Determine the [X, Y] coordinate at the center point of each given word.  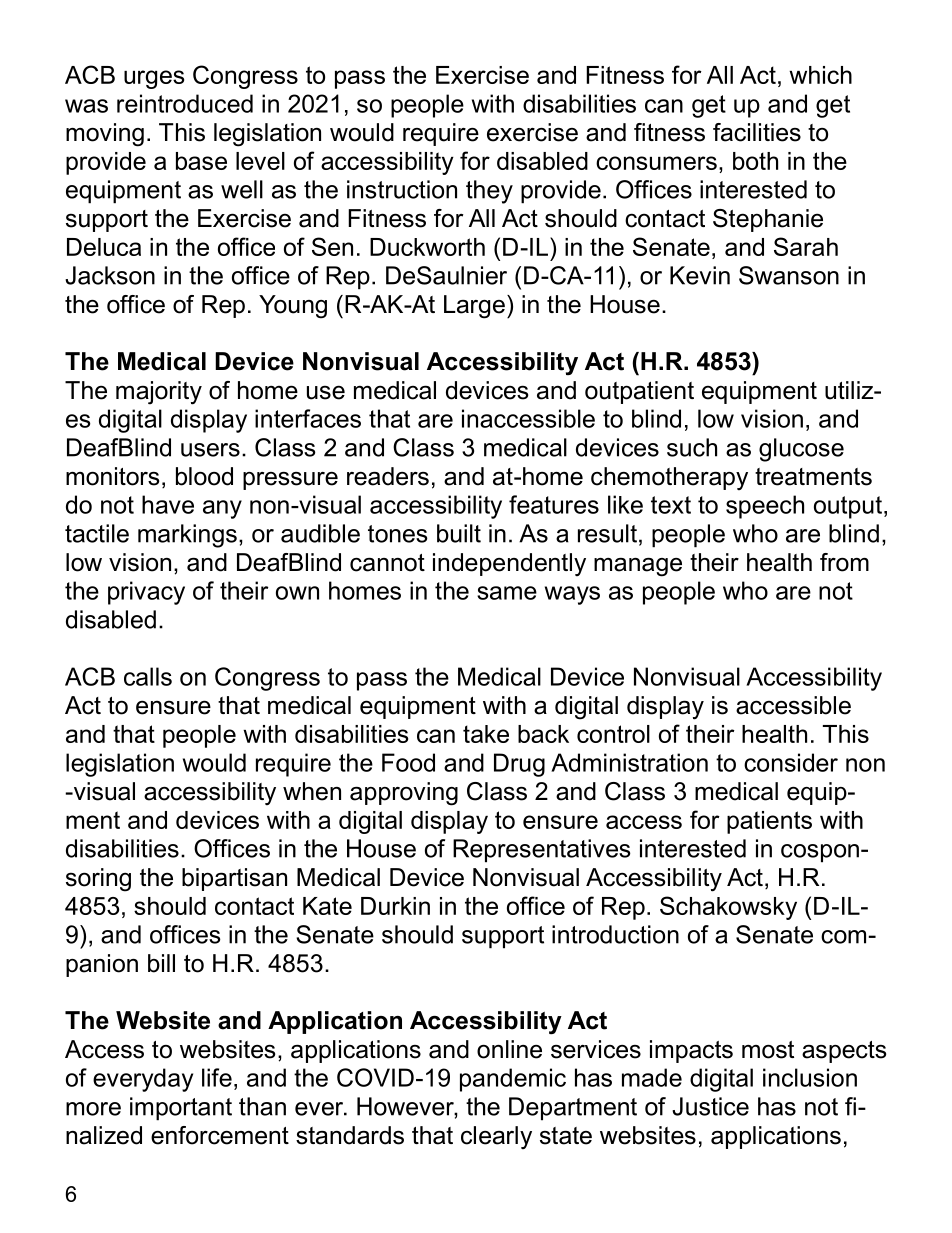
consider [791, 762]
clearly [496, 1137]
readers [388, 476]
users [210, 450]
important [181, 1109]
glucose [801, 450]
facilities [757, 132]
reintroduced [185, 103]
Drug [519, 765]
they [489, 192]
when [312, 791]
